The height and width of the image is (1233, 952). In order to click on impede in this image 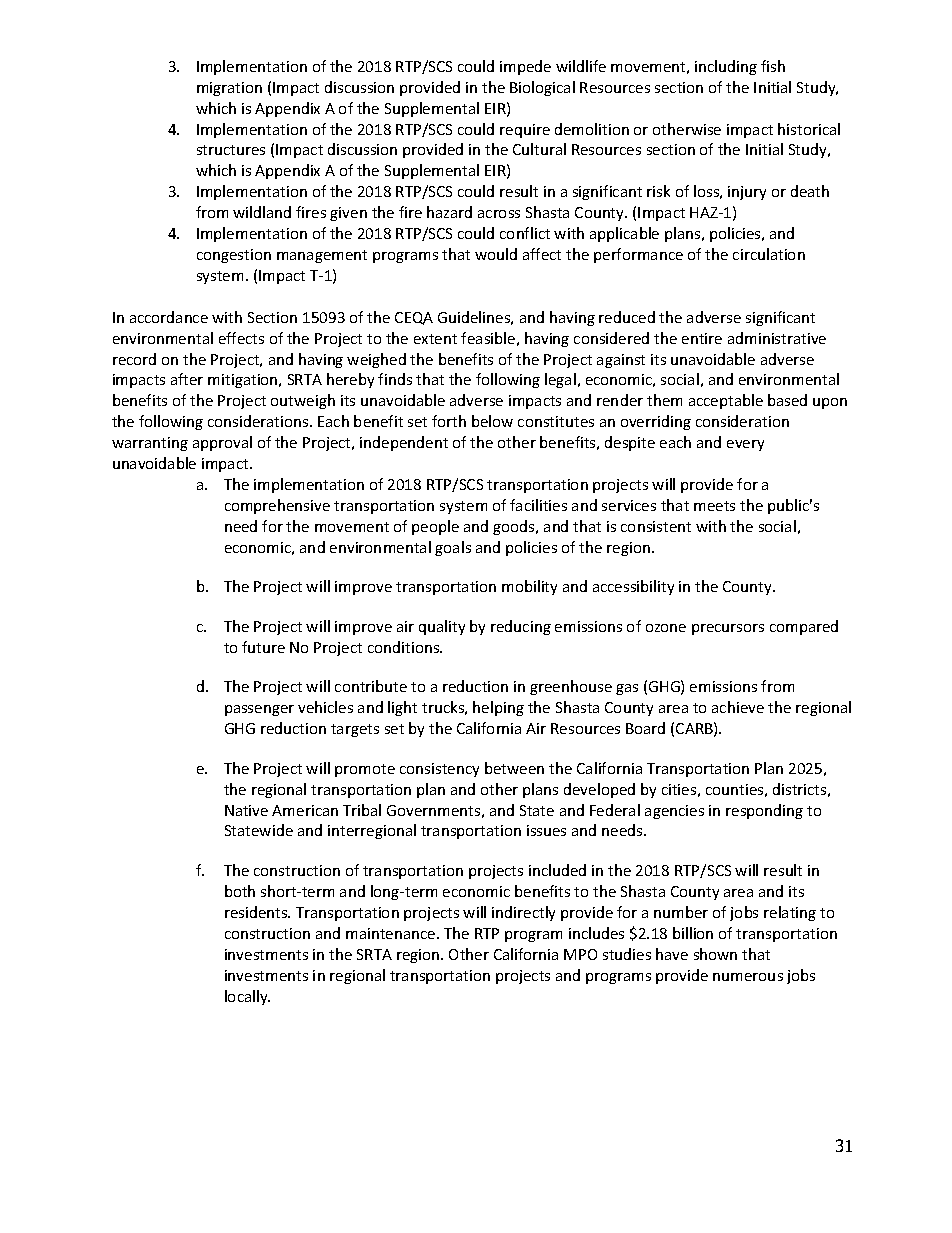, I will do `click(525, 67)`.
